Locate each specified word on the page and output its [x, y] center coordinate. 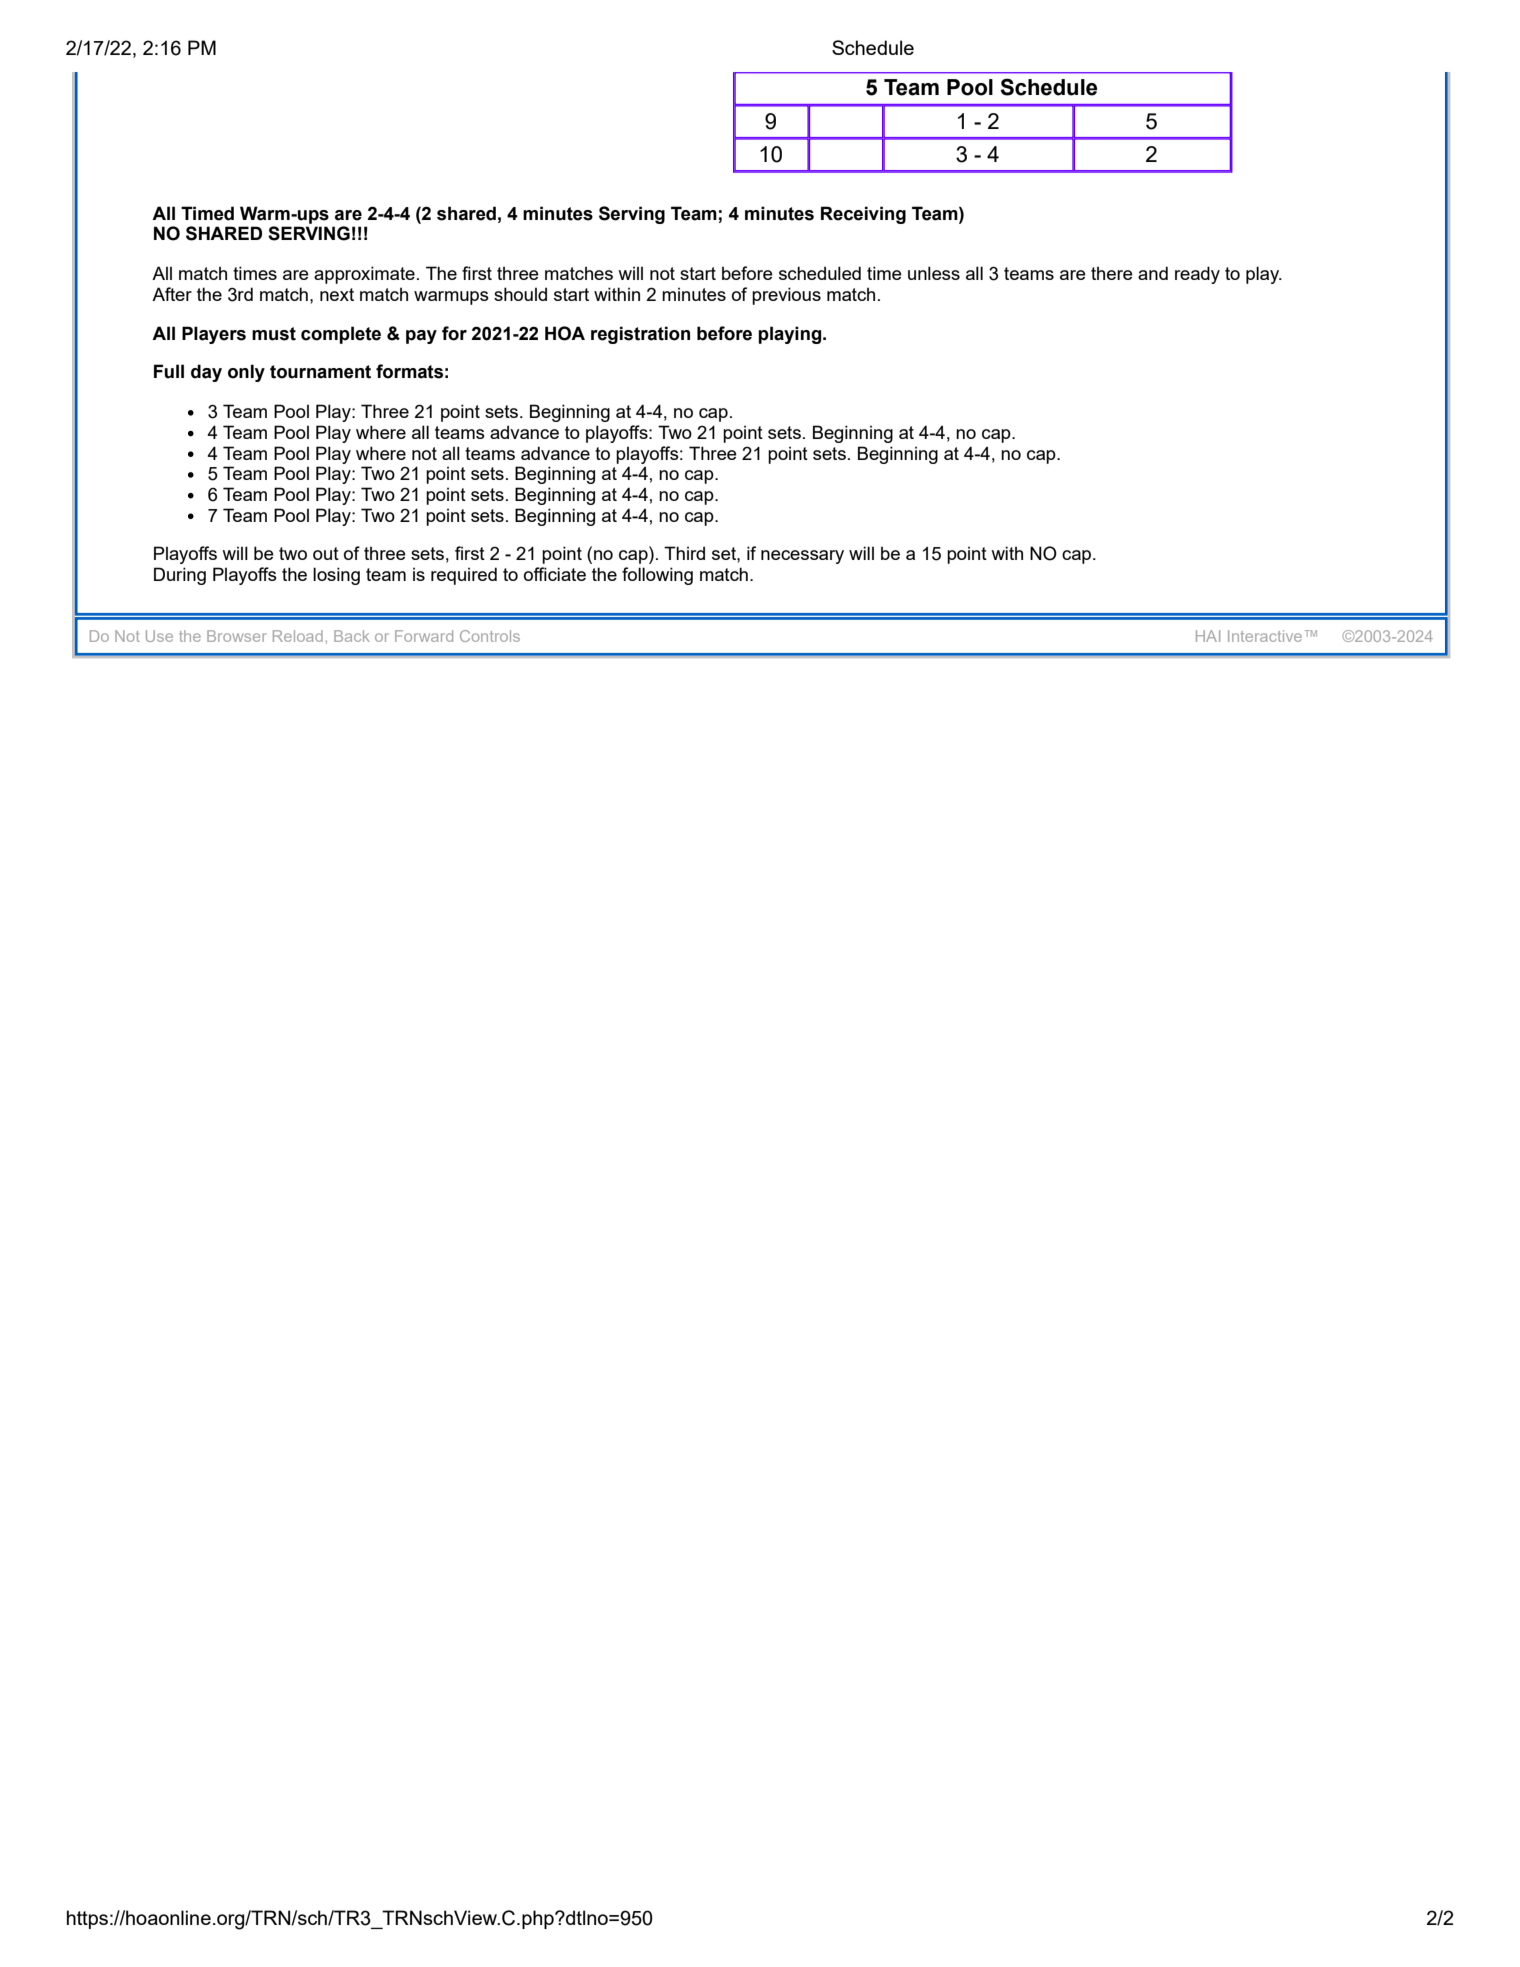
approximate [364, 275]
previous [786, 296]
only [246, 373]
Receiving [863, 215]
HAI [1208, 636]
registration [640, 335]
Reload [298, 636]
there [1112, 273]
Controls [490, 636]
